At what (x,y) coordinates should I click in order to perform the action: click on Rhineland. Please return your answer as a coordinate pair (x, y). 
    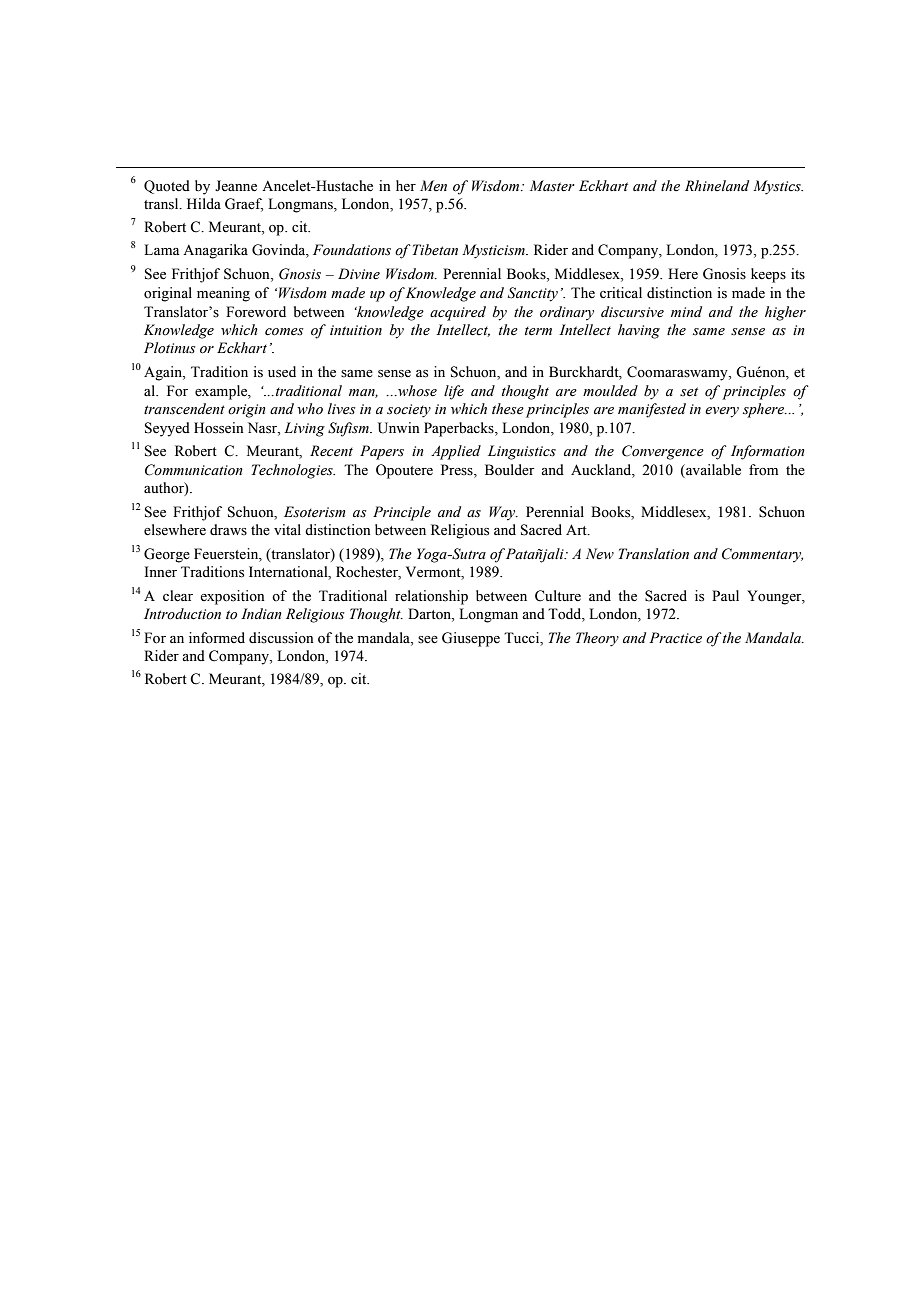
    Looking at the image, I should click on (717, 185).
